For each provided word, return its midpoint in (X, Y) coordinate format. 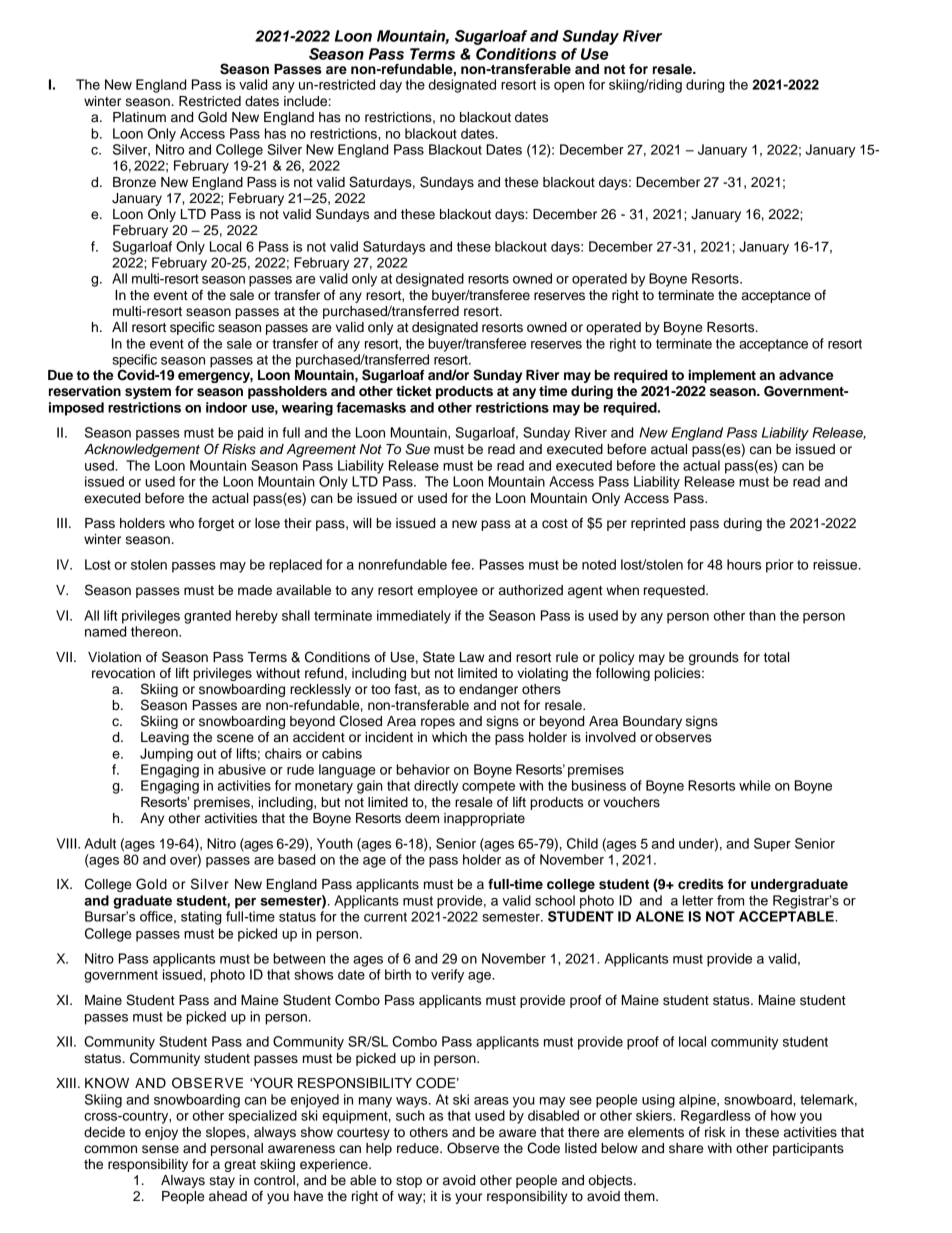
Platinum (139, 117)
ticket (414, 391)
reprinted (658, 524)
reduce (419, 1148)
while (755, 785)
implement (722, 376)
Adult (100, 843)
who (181, 523)
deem (422, 818)
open (569, 87)
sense (160, 1149)
